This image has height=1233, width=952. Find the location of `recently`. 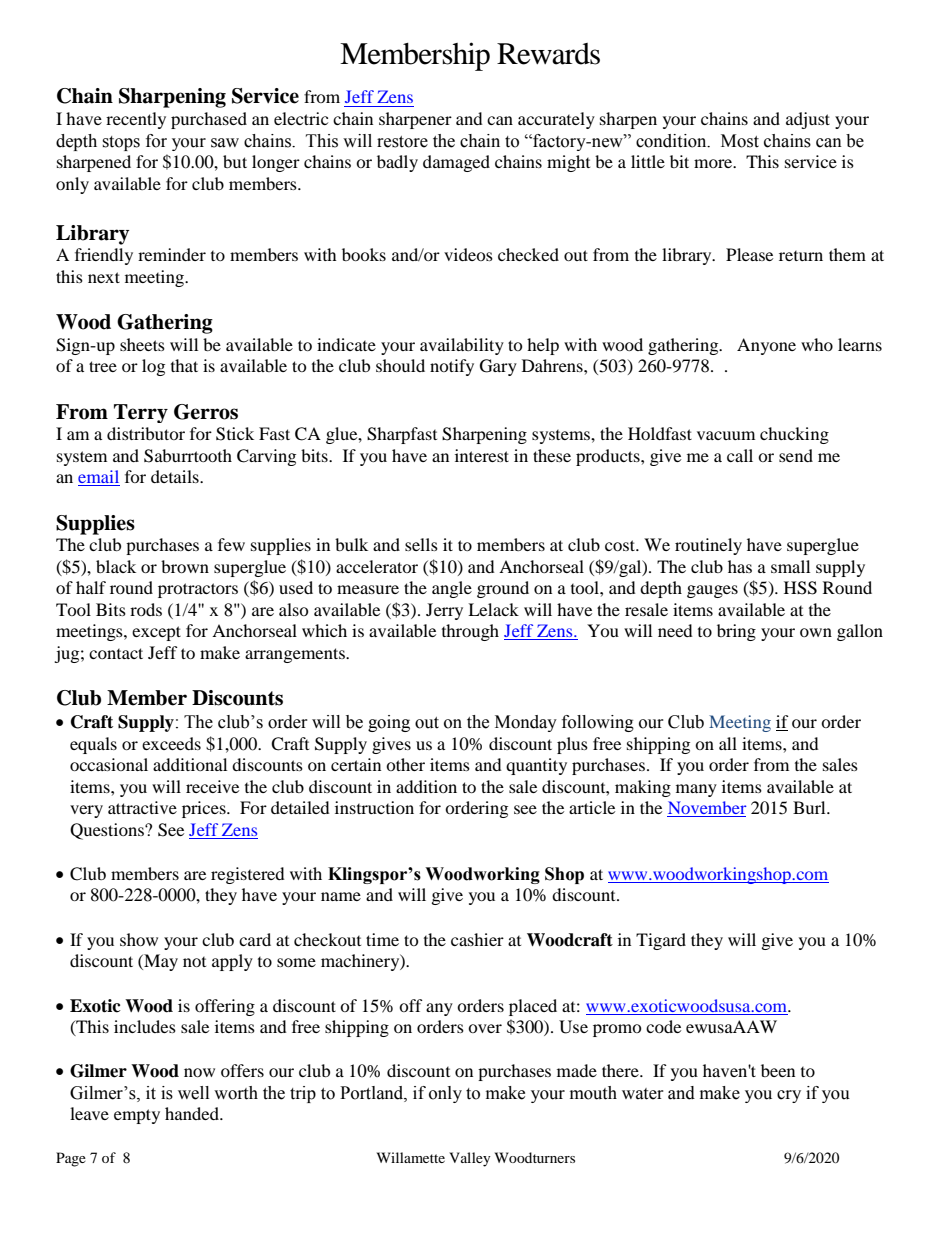

recently is located at coordinates (136, 120).
